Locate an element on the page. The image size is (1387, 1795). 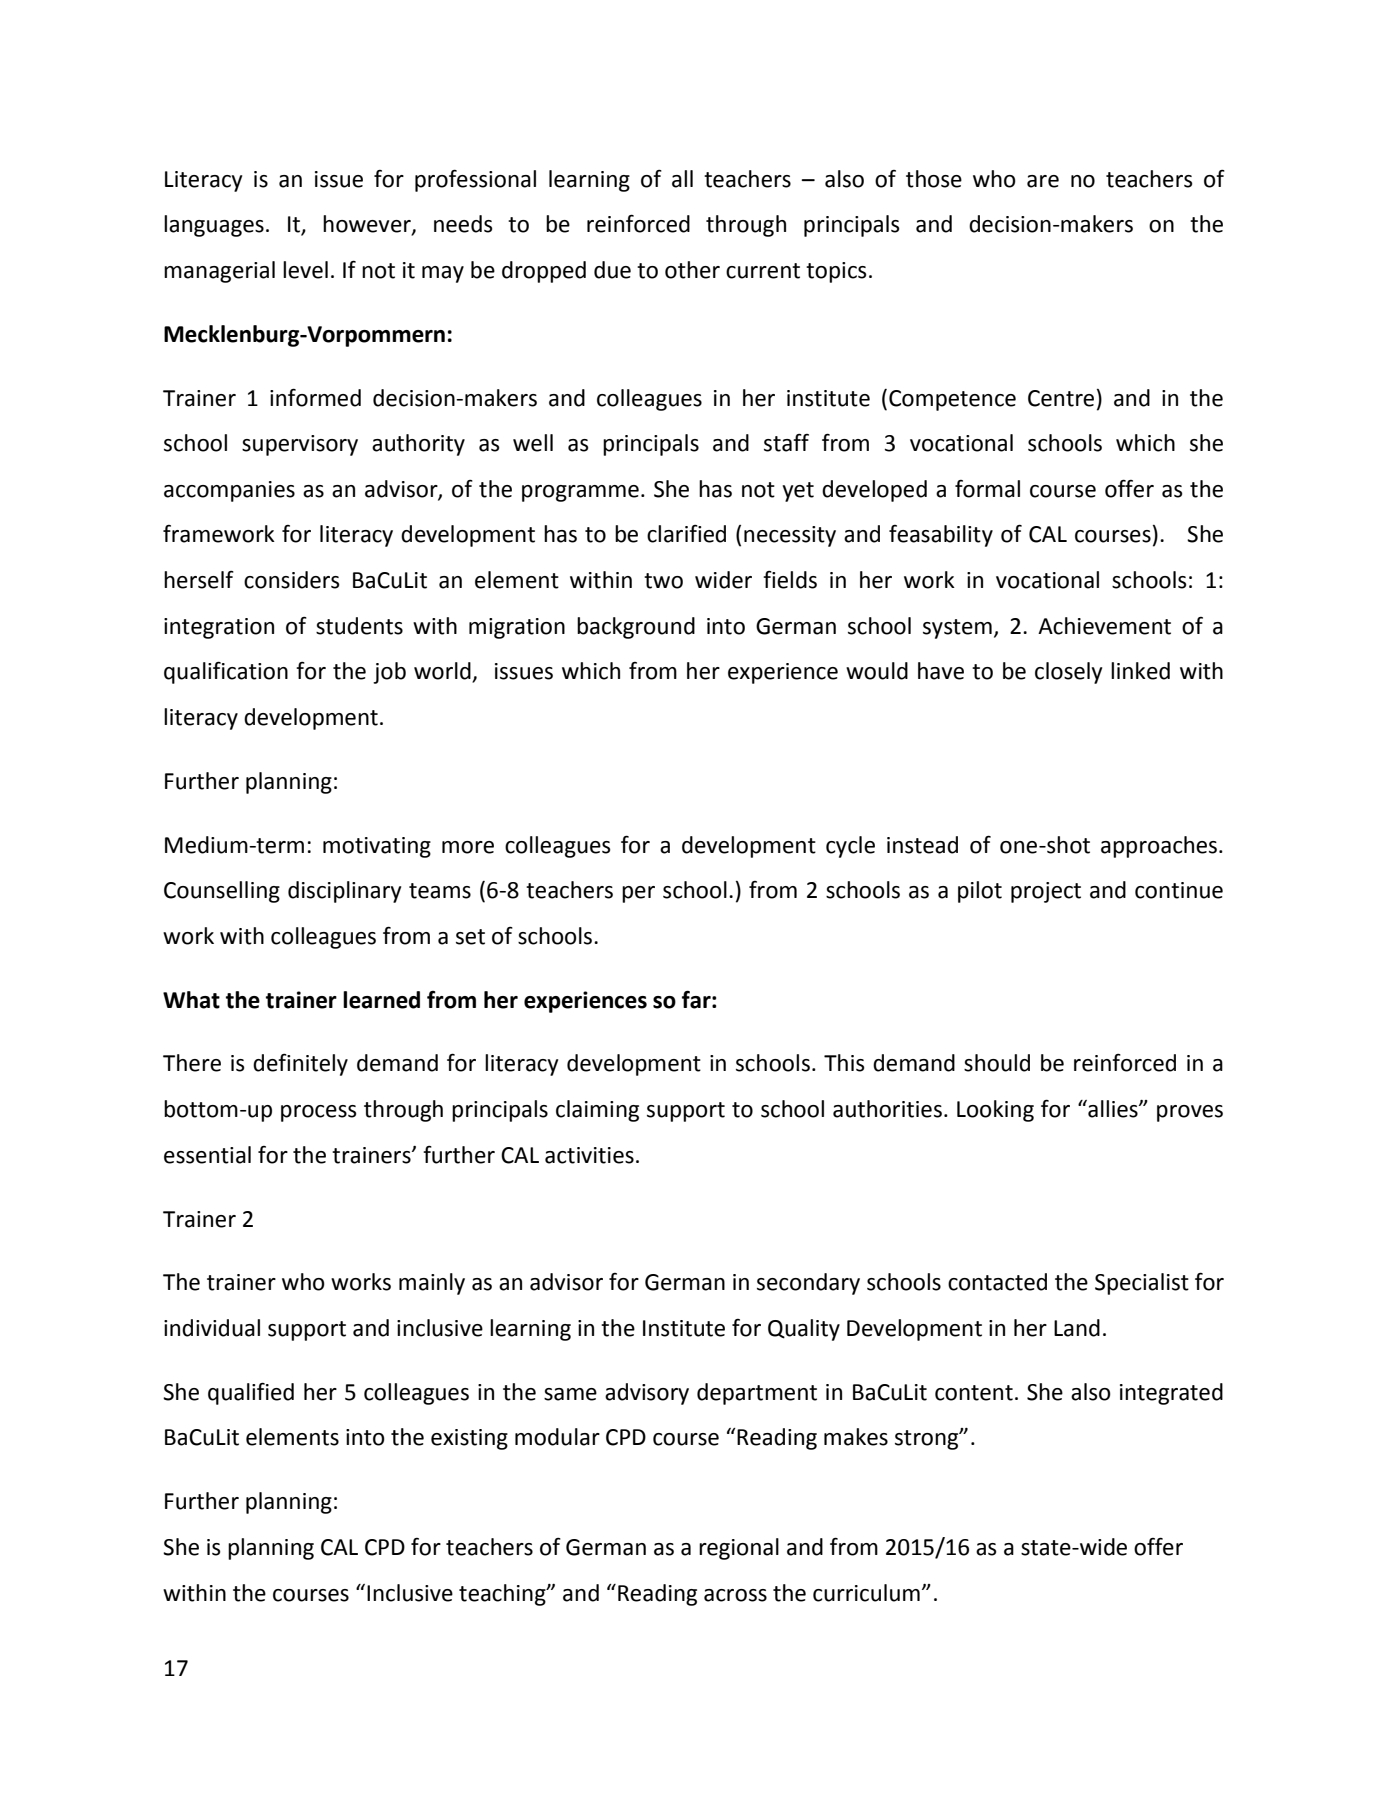
disciplinary is located at coordinates (344, 892).
